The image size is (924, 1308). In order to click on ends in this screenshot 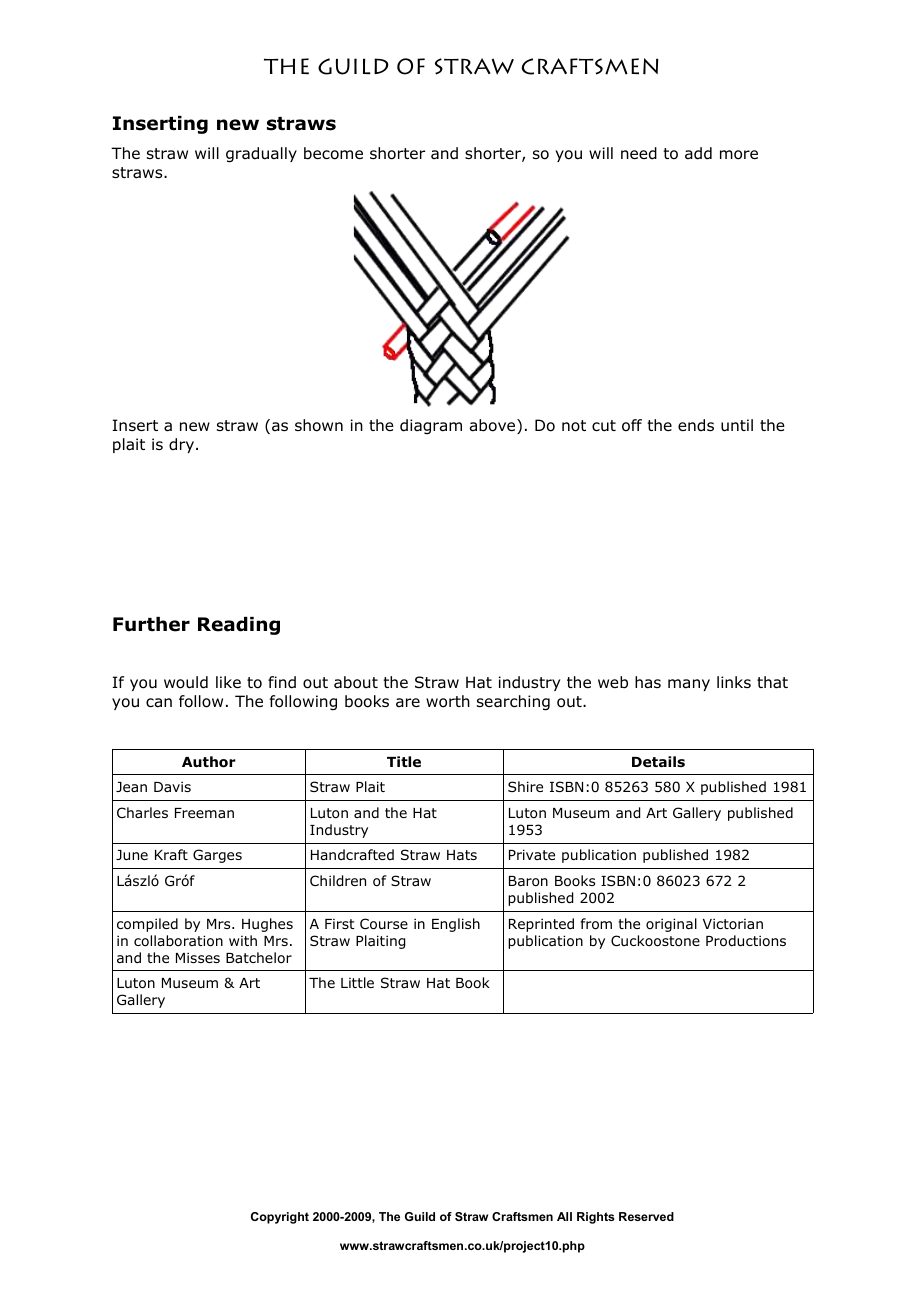, I will do `click(696, 425)`.
